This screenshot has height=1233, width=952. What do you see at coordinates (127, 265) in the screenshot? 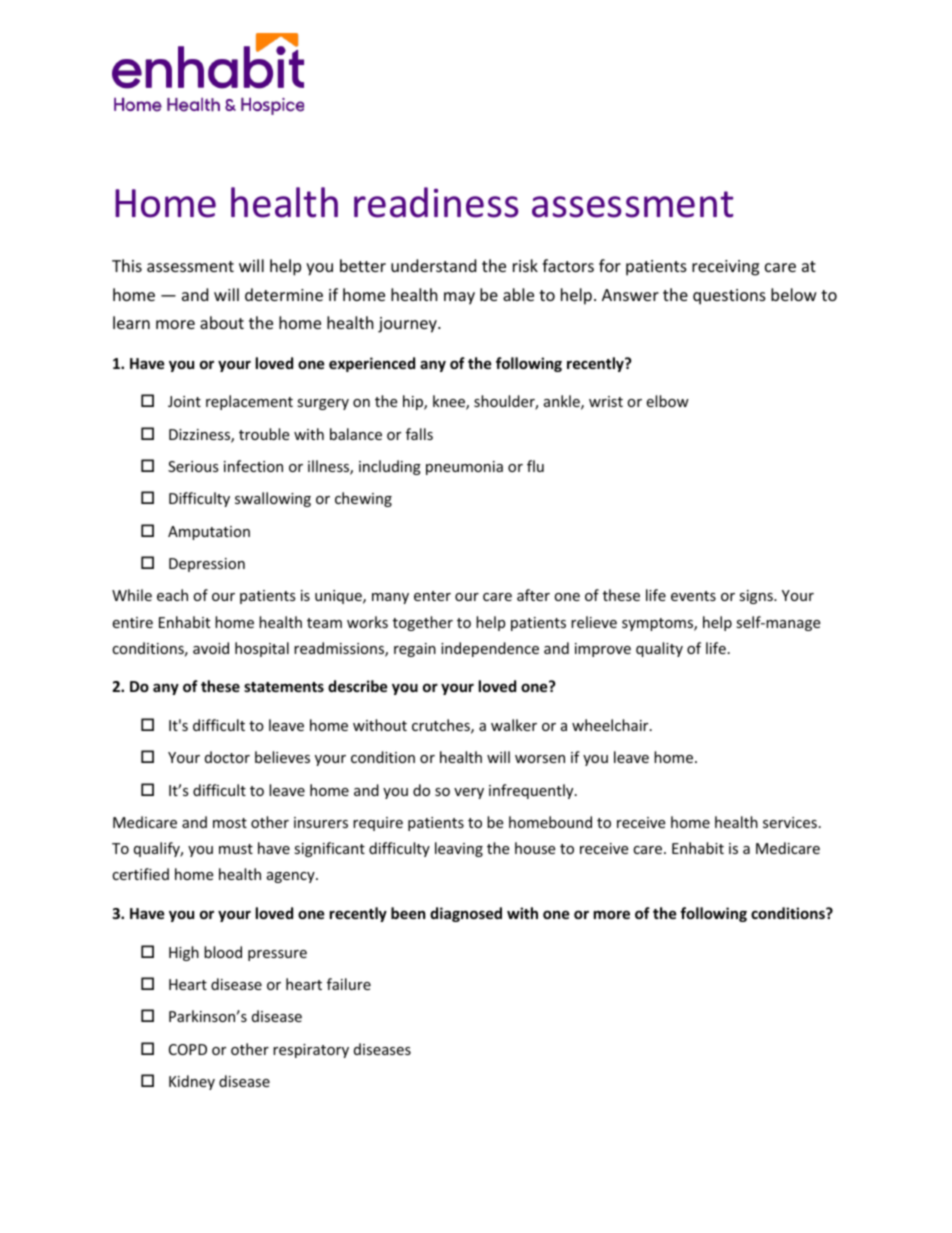
I see `This` at bounding box center [127, 265].
